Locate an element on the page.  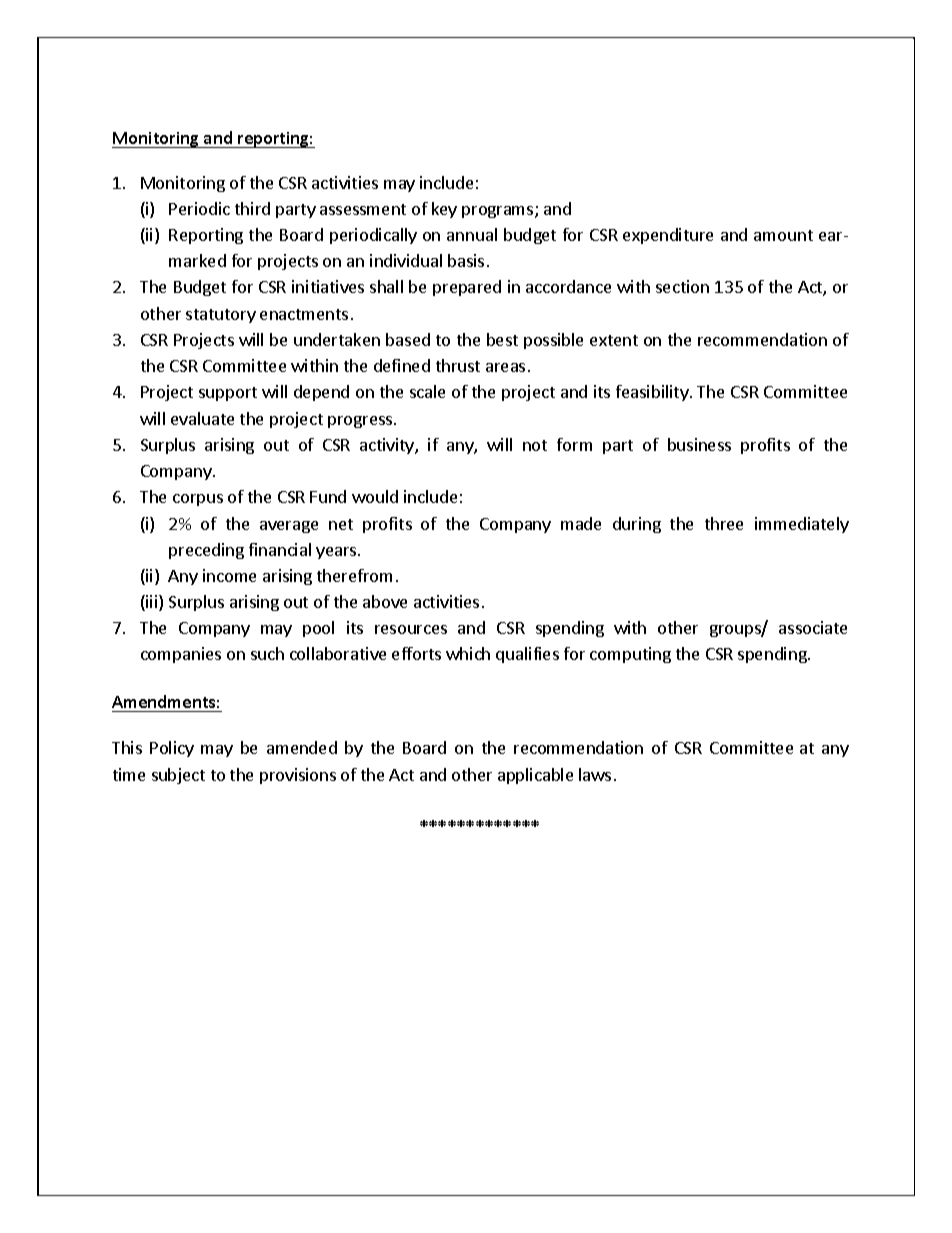
associate is located at coordinates (813, 627).
